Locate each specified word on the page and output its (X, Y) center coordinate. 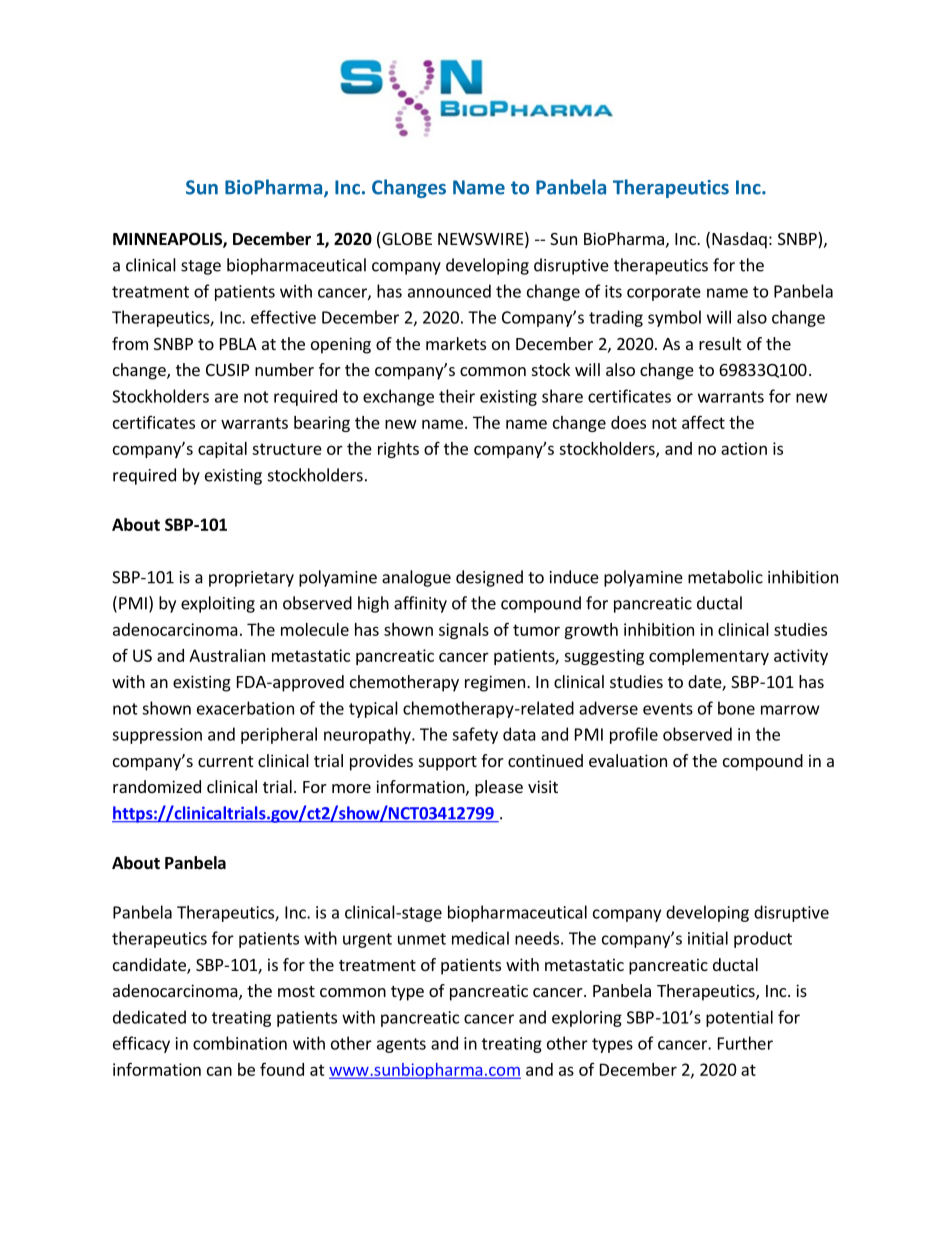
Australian (227, 655)
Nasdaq (739, 240)
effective (283, 317)
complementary (709, 657)
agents (401, 1045)
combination (240, 1043)
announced (449, 291)
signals (464, 631)
